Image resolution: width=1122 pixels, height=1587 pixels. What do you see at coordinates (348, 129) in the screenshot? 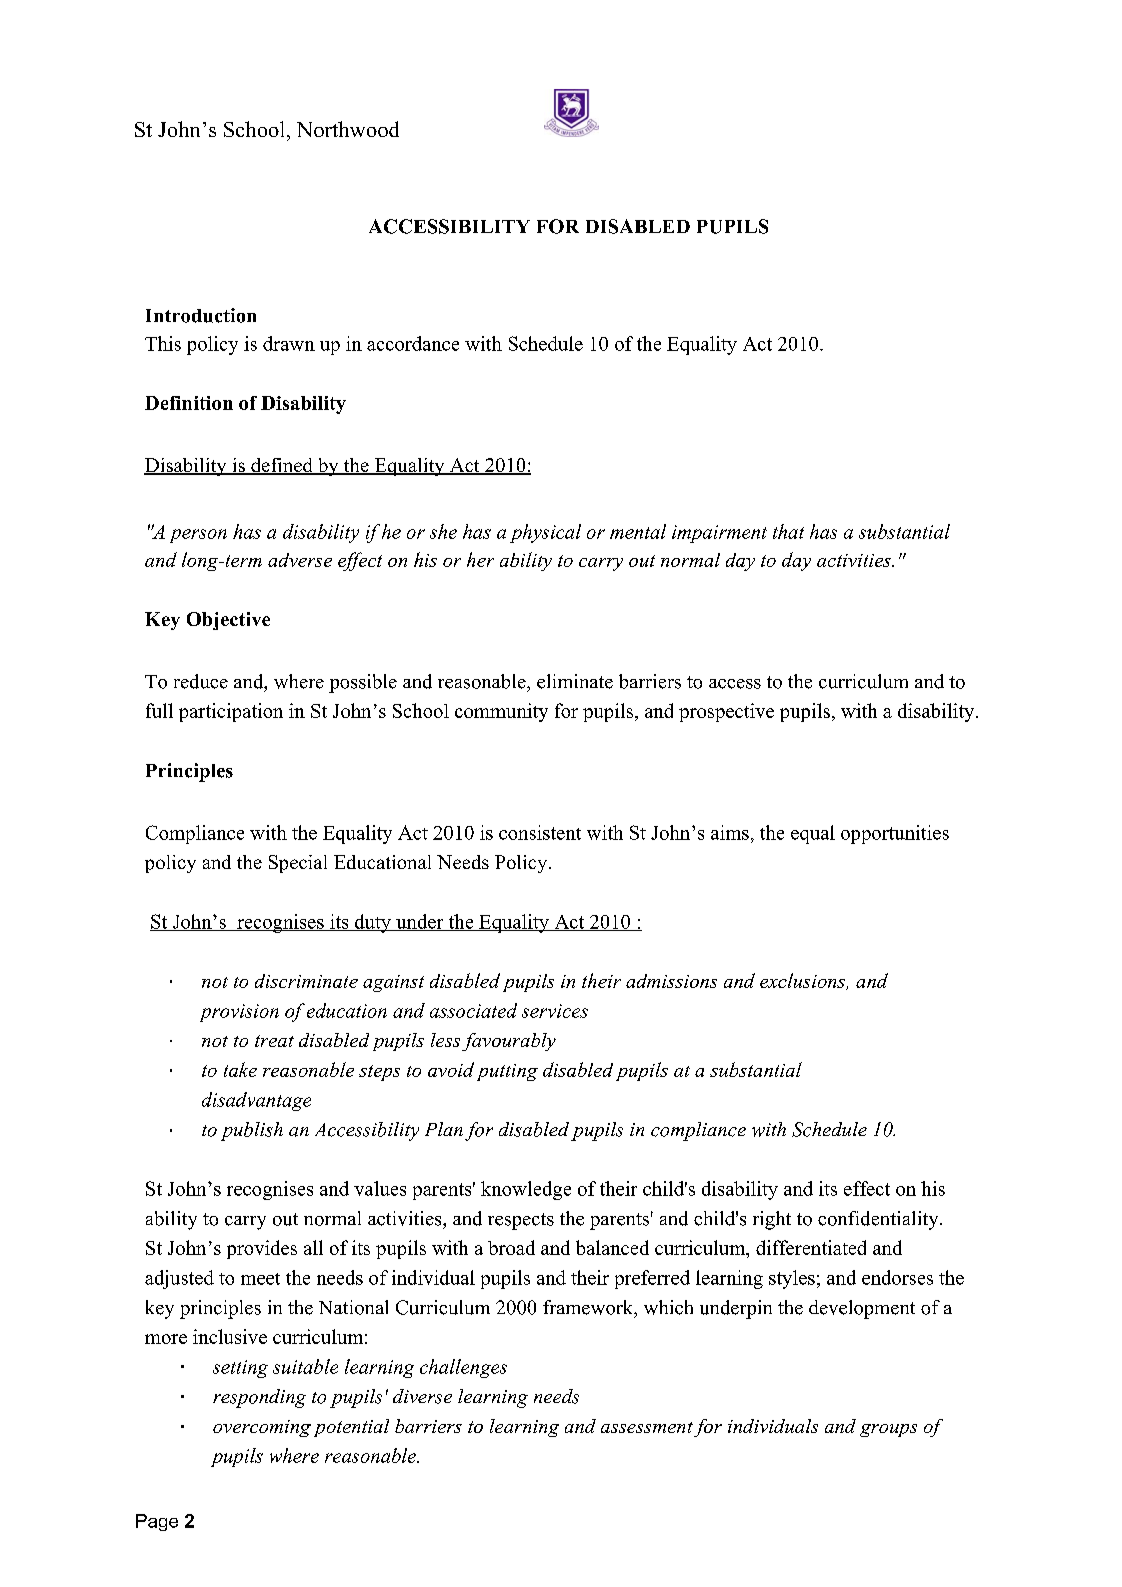
I see `Northwood` at bounding box center [348, 129].
